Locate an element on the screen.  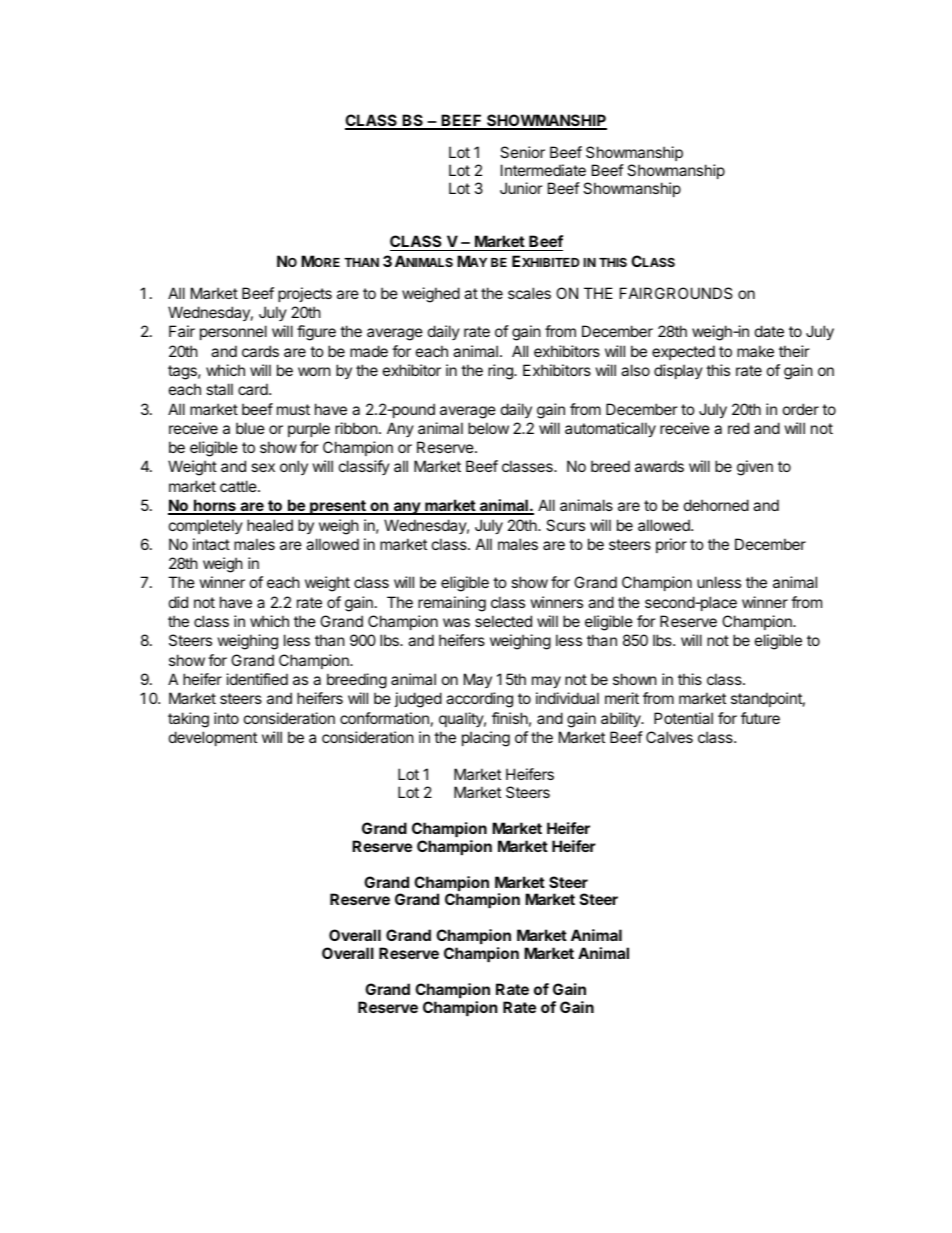
remaining is located at coordinates (452, 604).
